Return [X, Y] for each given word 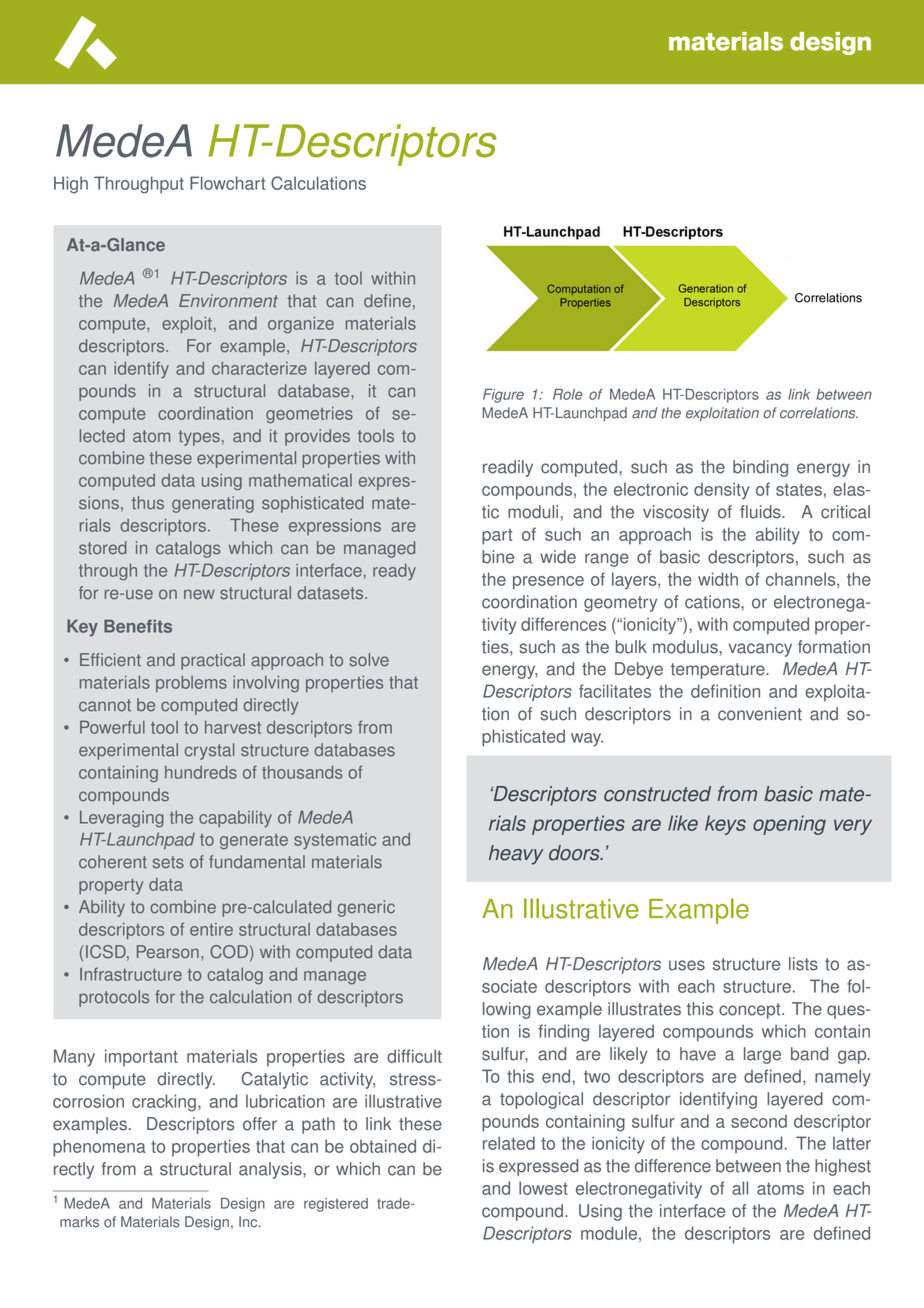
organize [301, 325]
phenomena [99, 1148]
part [497, 537]
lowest [543, 1188]
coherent [113, 862]
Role [568, 394]
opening [789, 825]
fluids [761, 512]
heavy [516, 855]
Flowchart [227, 183]
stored [103, 548]
